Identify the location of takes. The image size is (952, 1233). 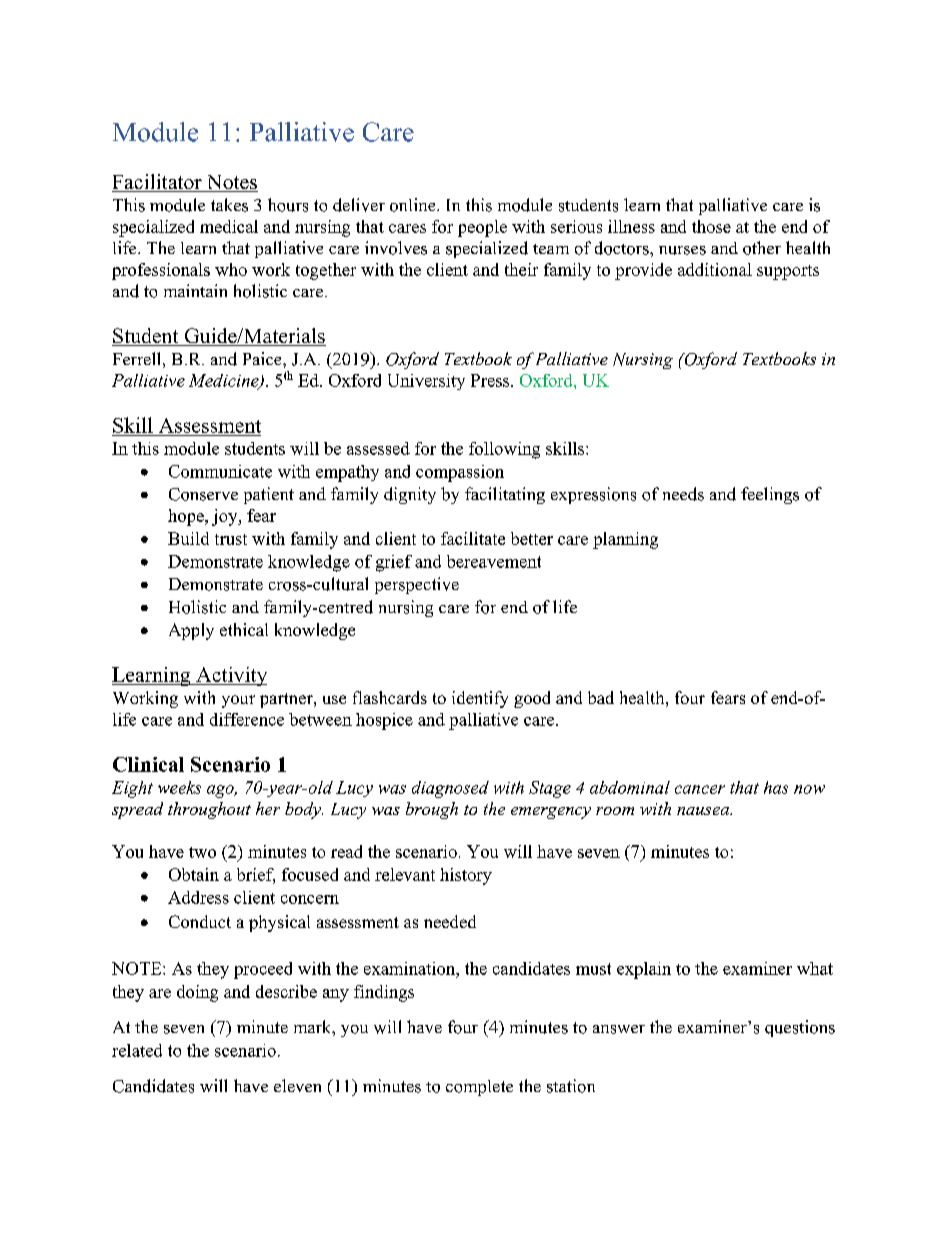
(229, 205).
